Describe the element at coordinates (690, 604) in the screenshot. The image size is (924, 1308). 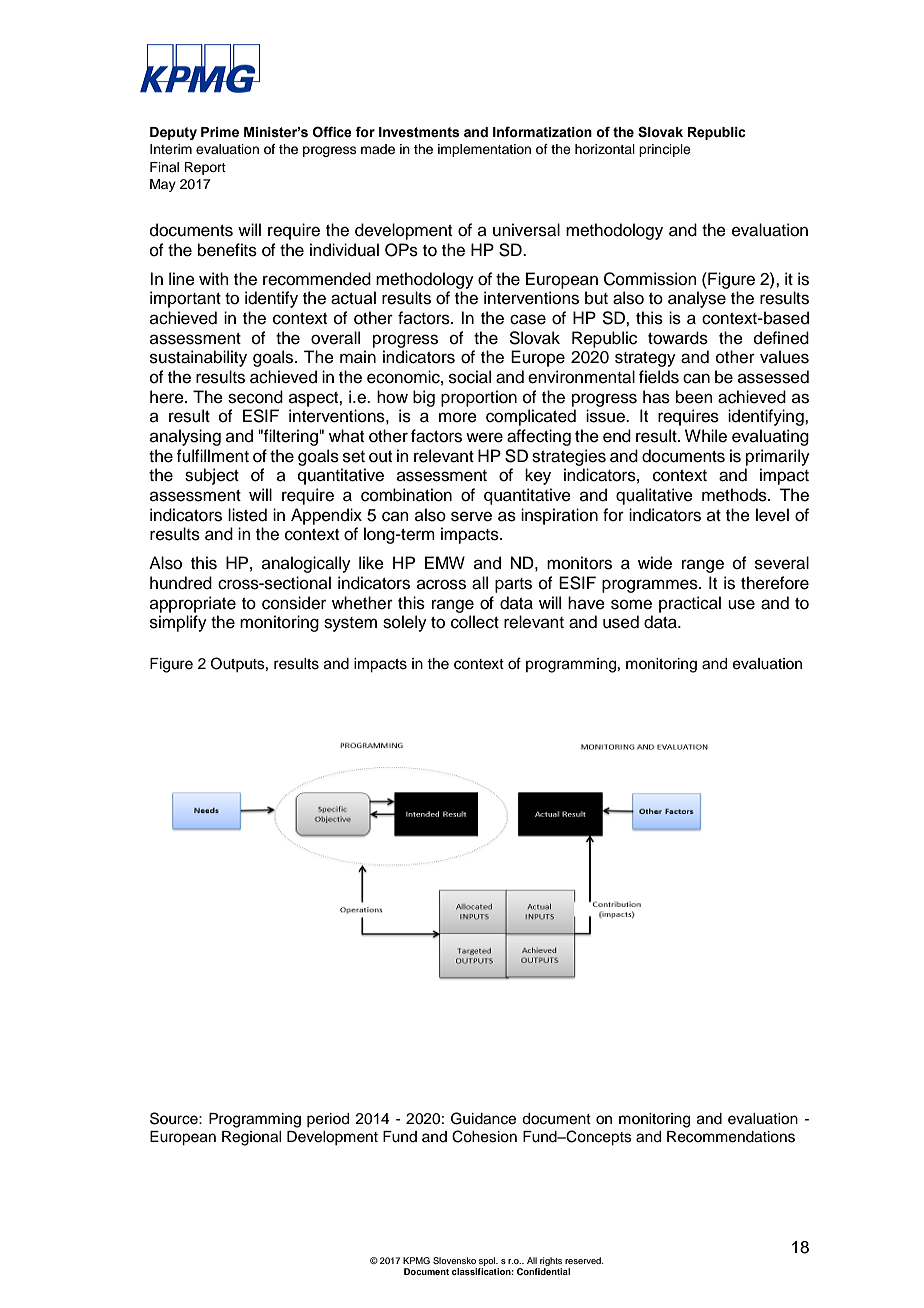
I see `practical` at that location.
